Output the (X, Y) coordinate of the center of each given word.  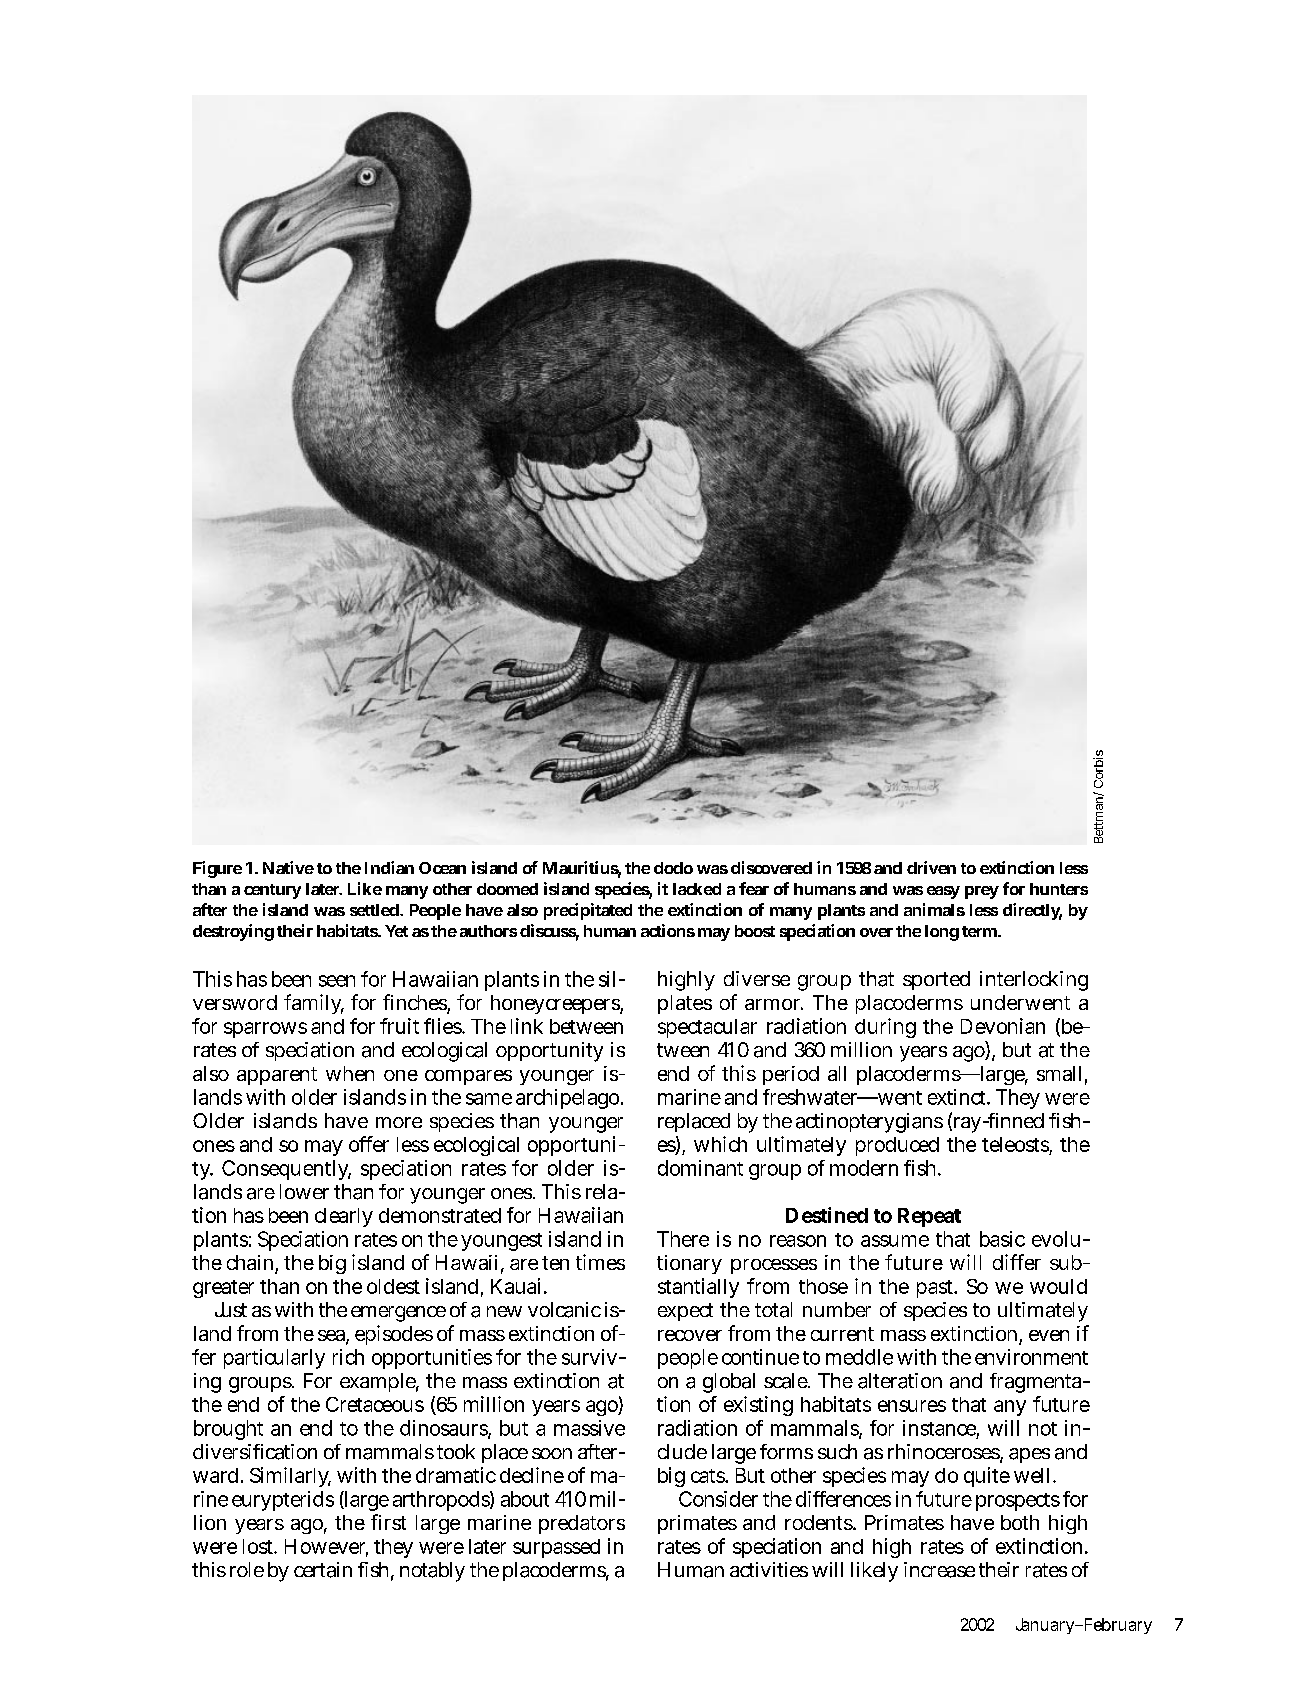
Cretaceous (375, 1404)
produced (897, 1146)
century (272, 891)
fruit (399, 1026)
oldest (393, 1286)
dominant (700, 1168)
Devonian (1003, 1026)
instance (939, 1428)
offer (369, 1144)
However (326, 1547)
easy (943, 892)
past (936, 1289)
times (600, 1262)
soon (552, 1453)
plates (685, 1004)
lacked (697, 889)
